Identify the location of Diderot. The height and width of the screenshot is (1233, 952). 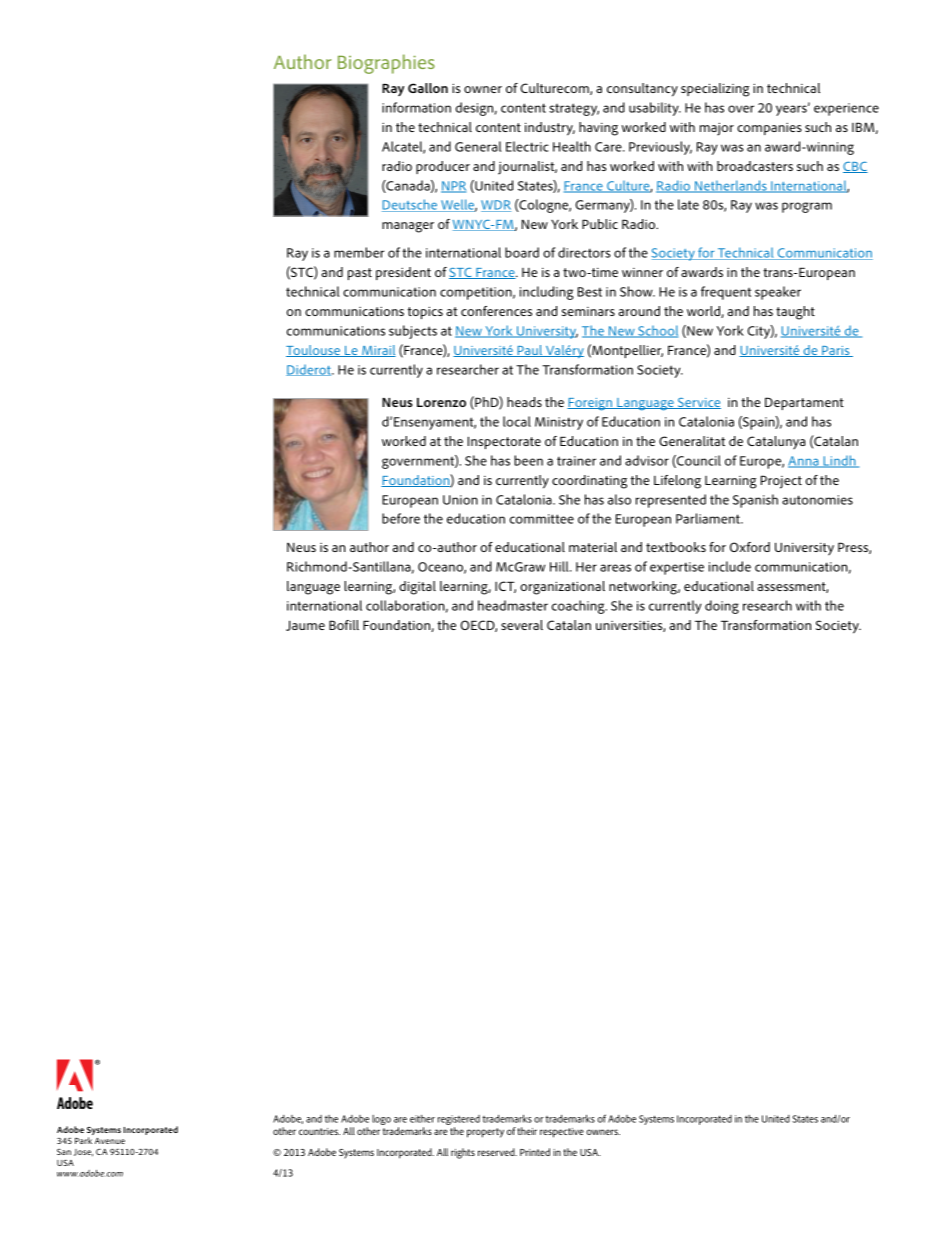
(309, 370).
